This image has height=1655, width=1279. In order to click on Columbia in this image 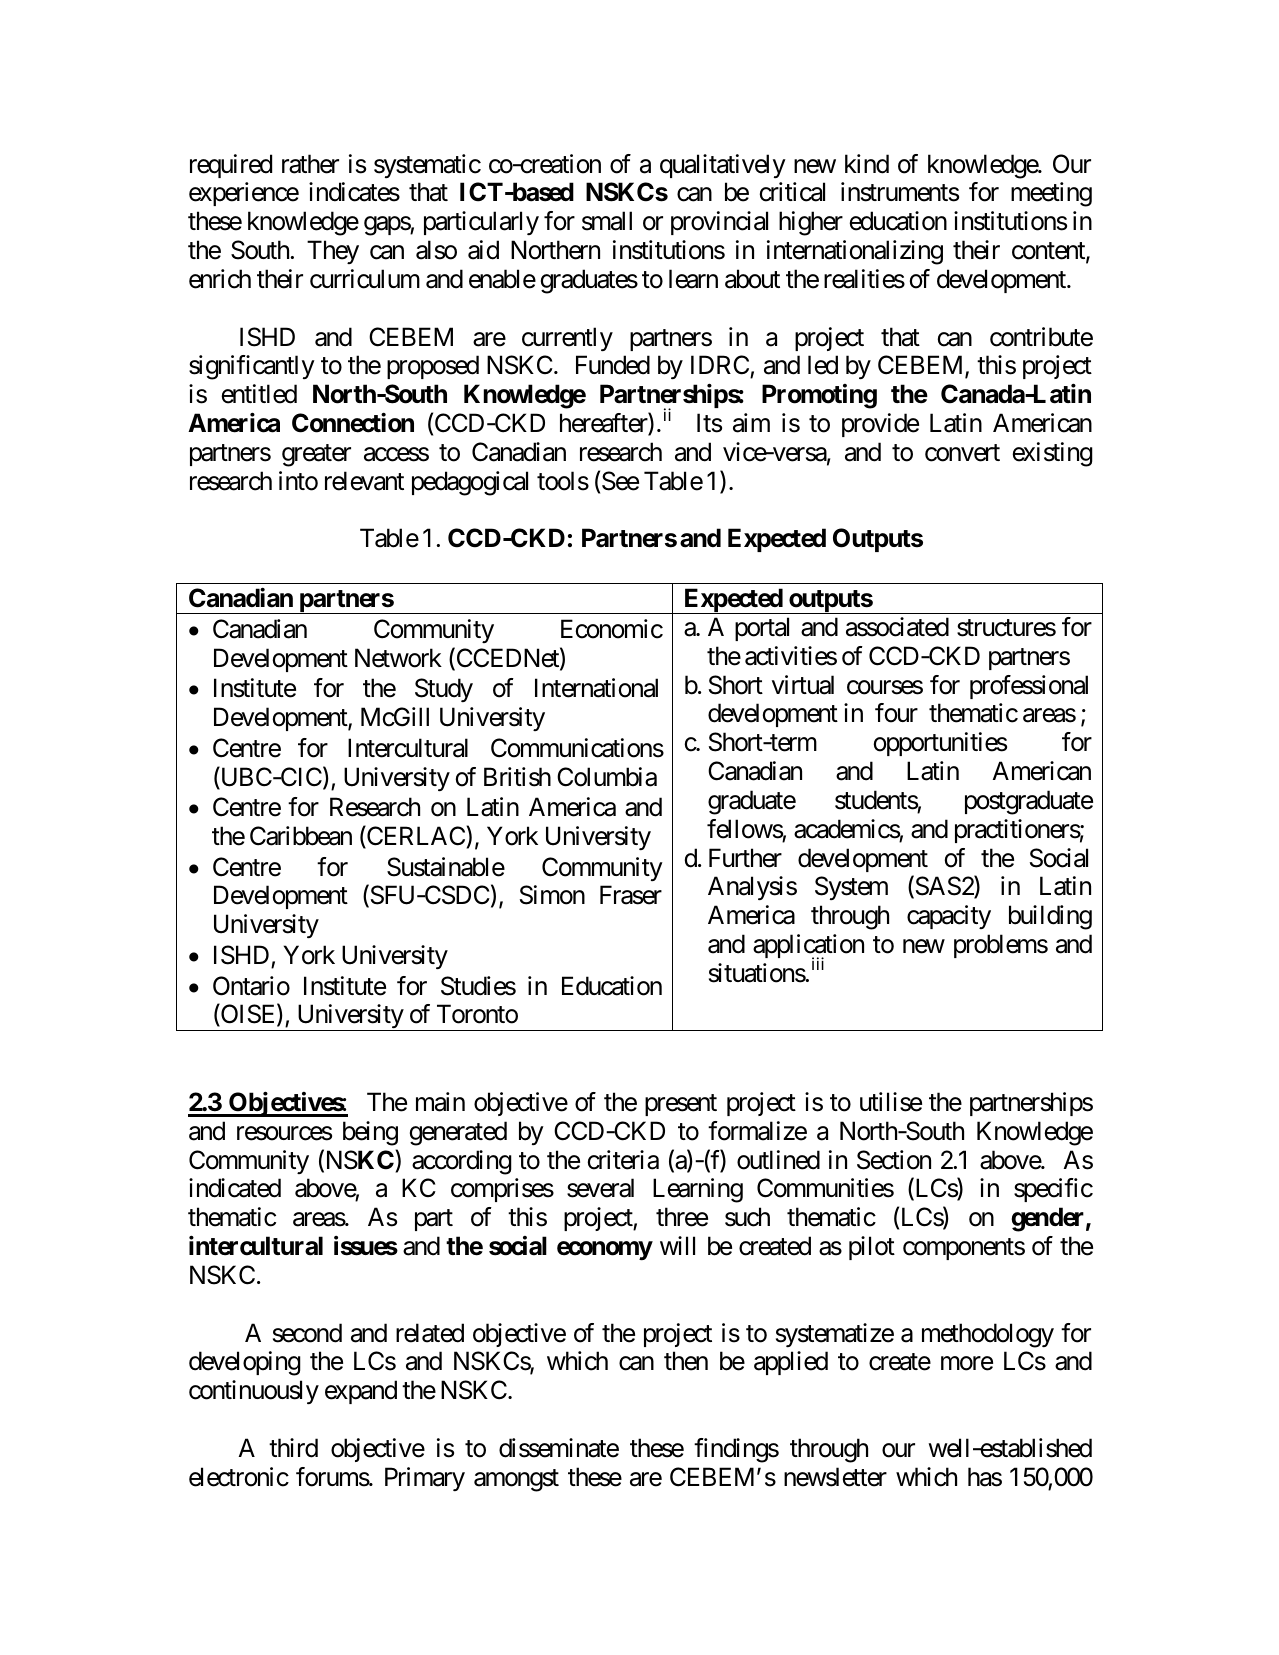, I will do `click(607, 777)`.
